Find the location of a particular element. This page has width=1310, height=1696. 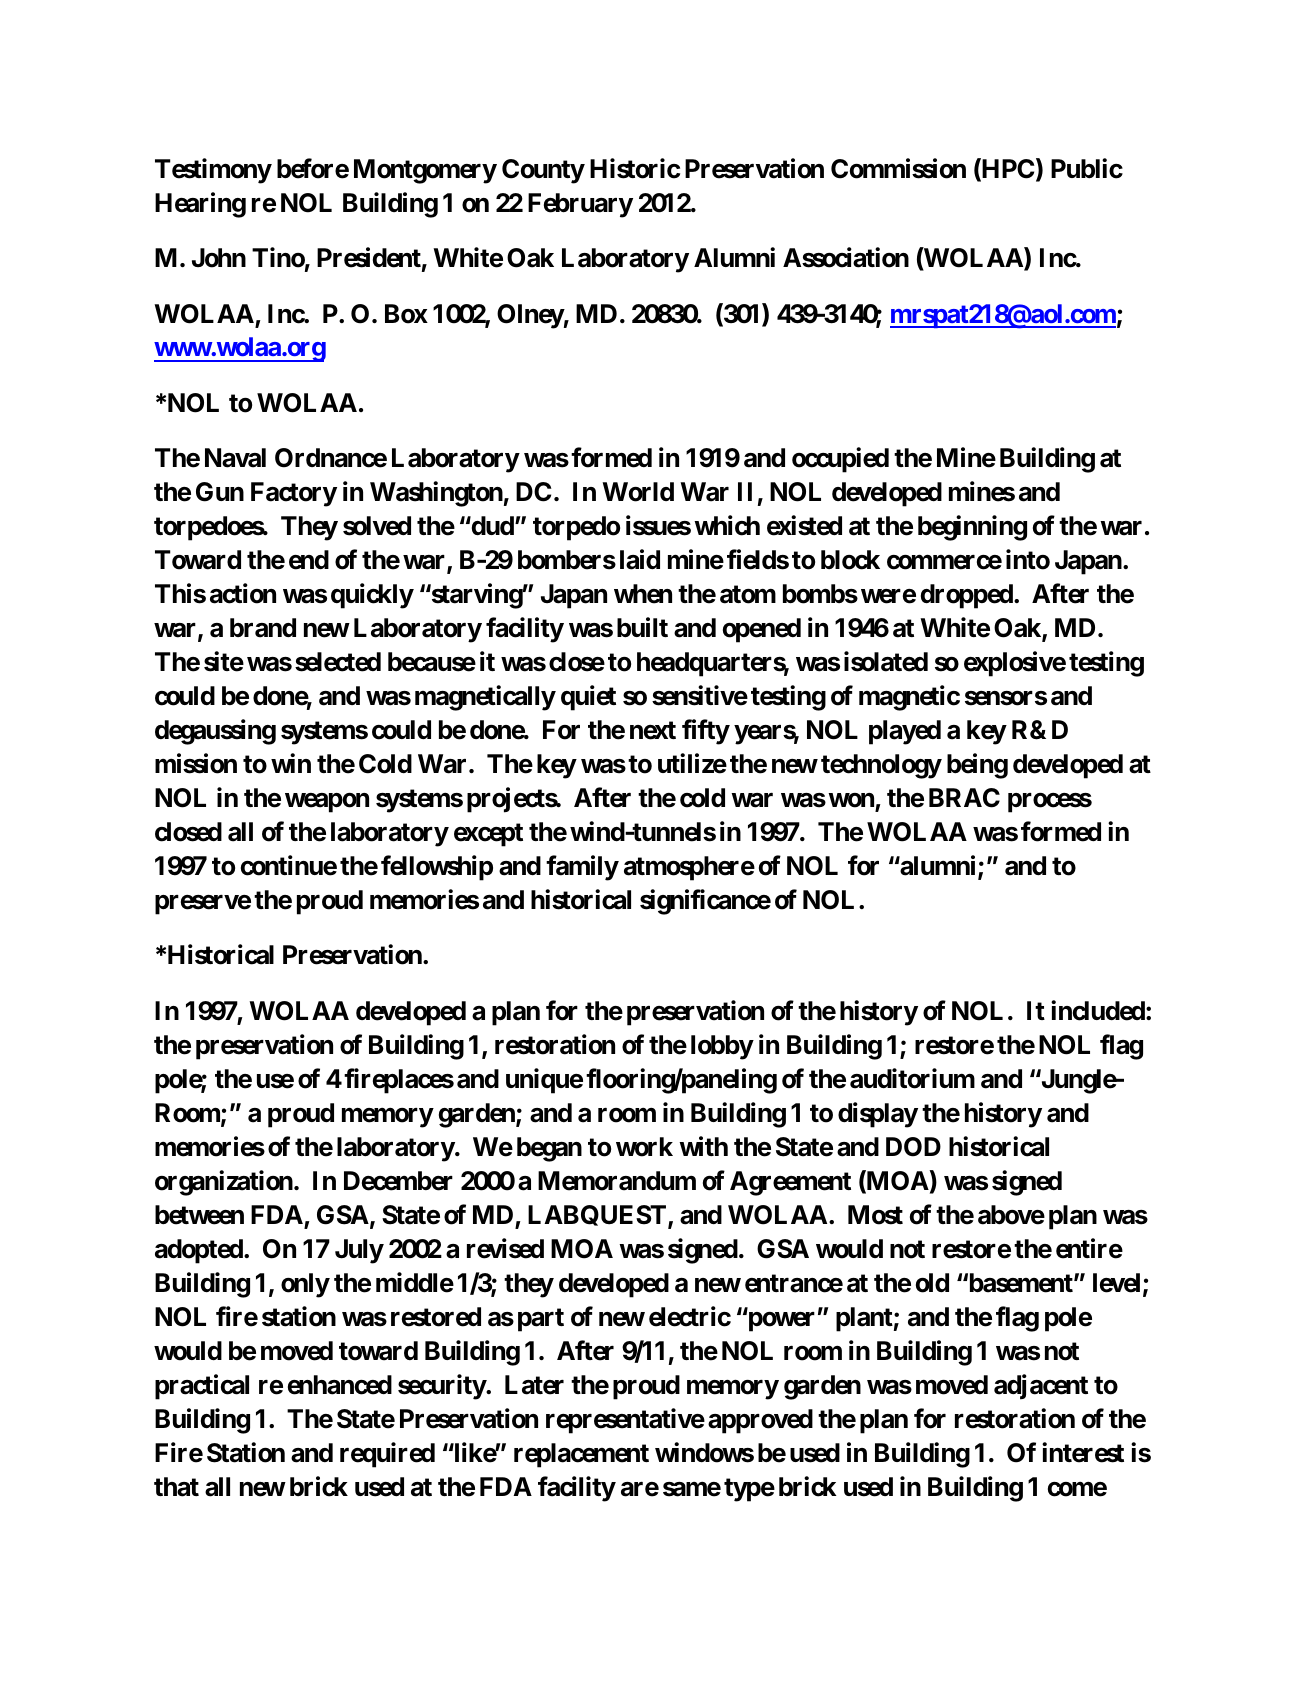

enhanced is located at coordinates (340, 1385).
